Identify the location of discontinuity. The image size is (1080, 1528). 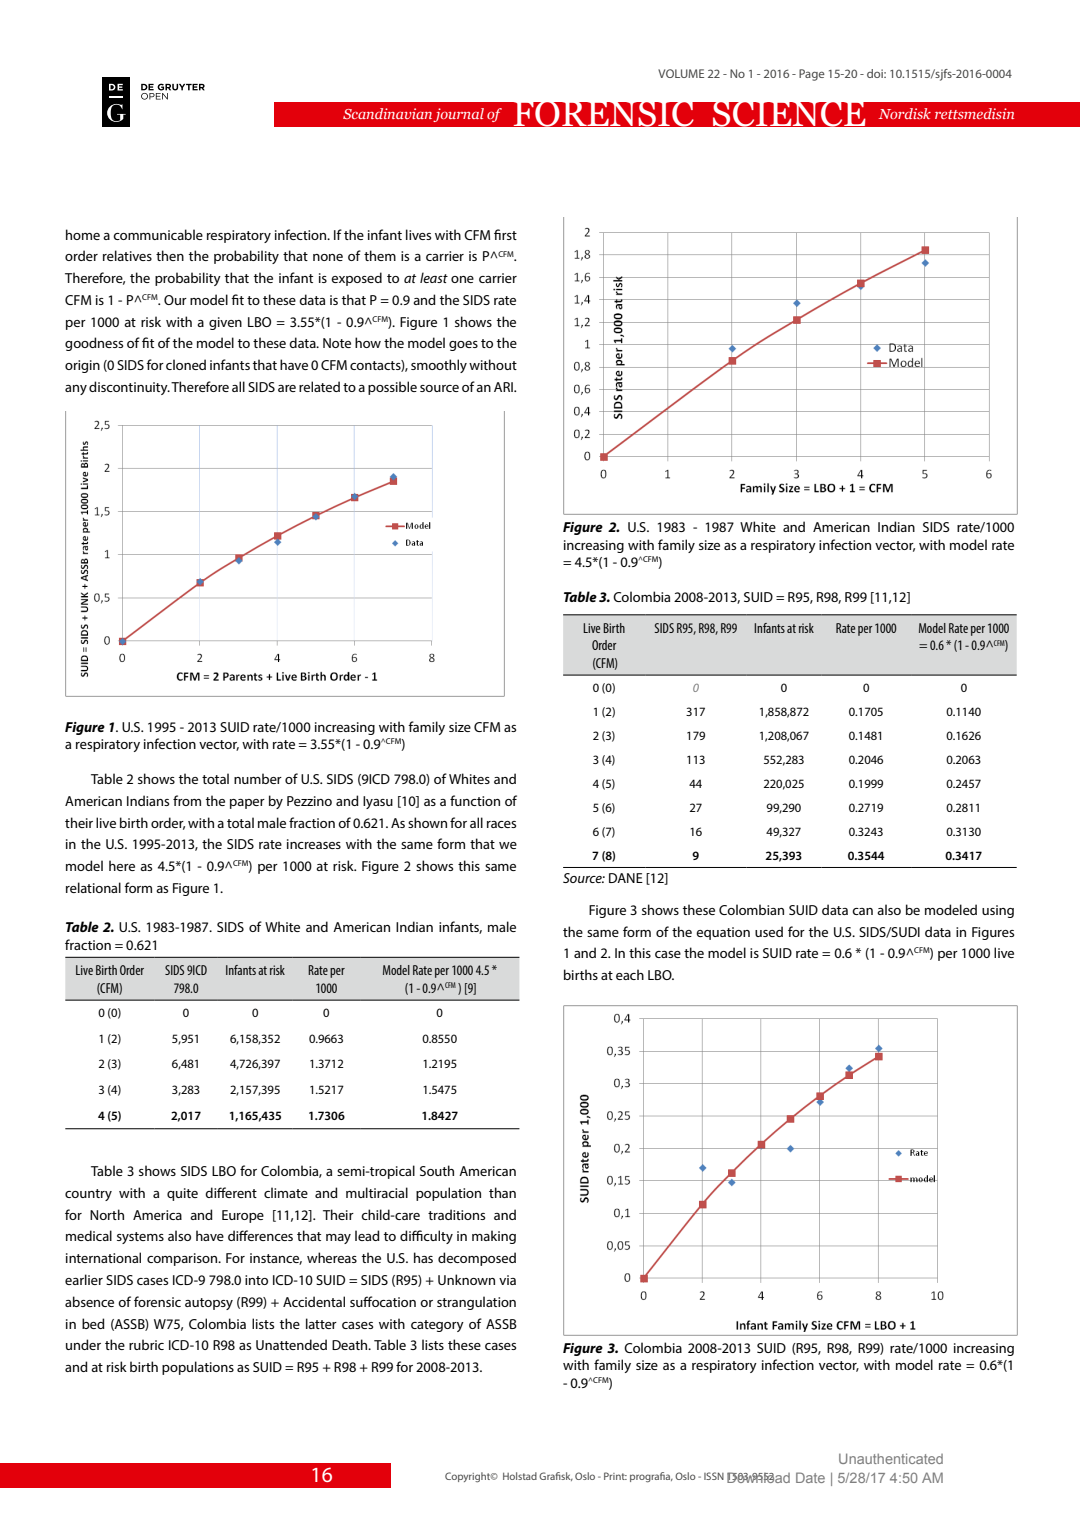
(129, 388).
